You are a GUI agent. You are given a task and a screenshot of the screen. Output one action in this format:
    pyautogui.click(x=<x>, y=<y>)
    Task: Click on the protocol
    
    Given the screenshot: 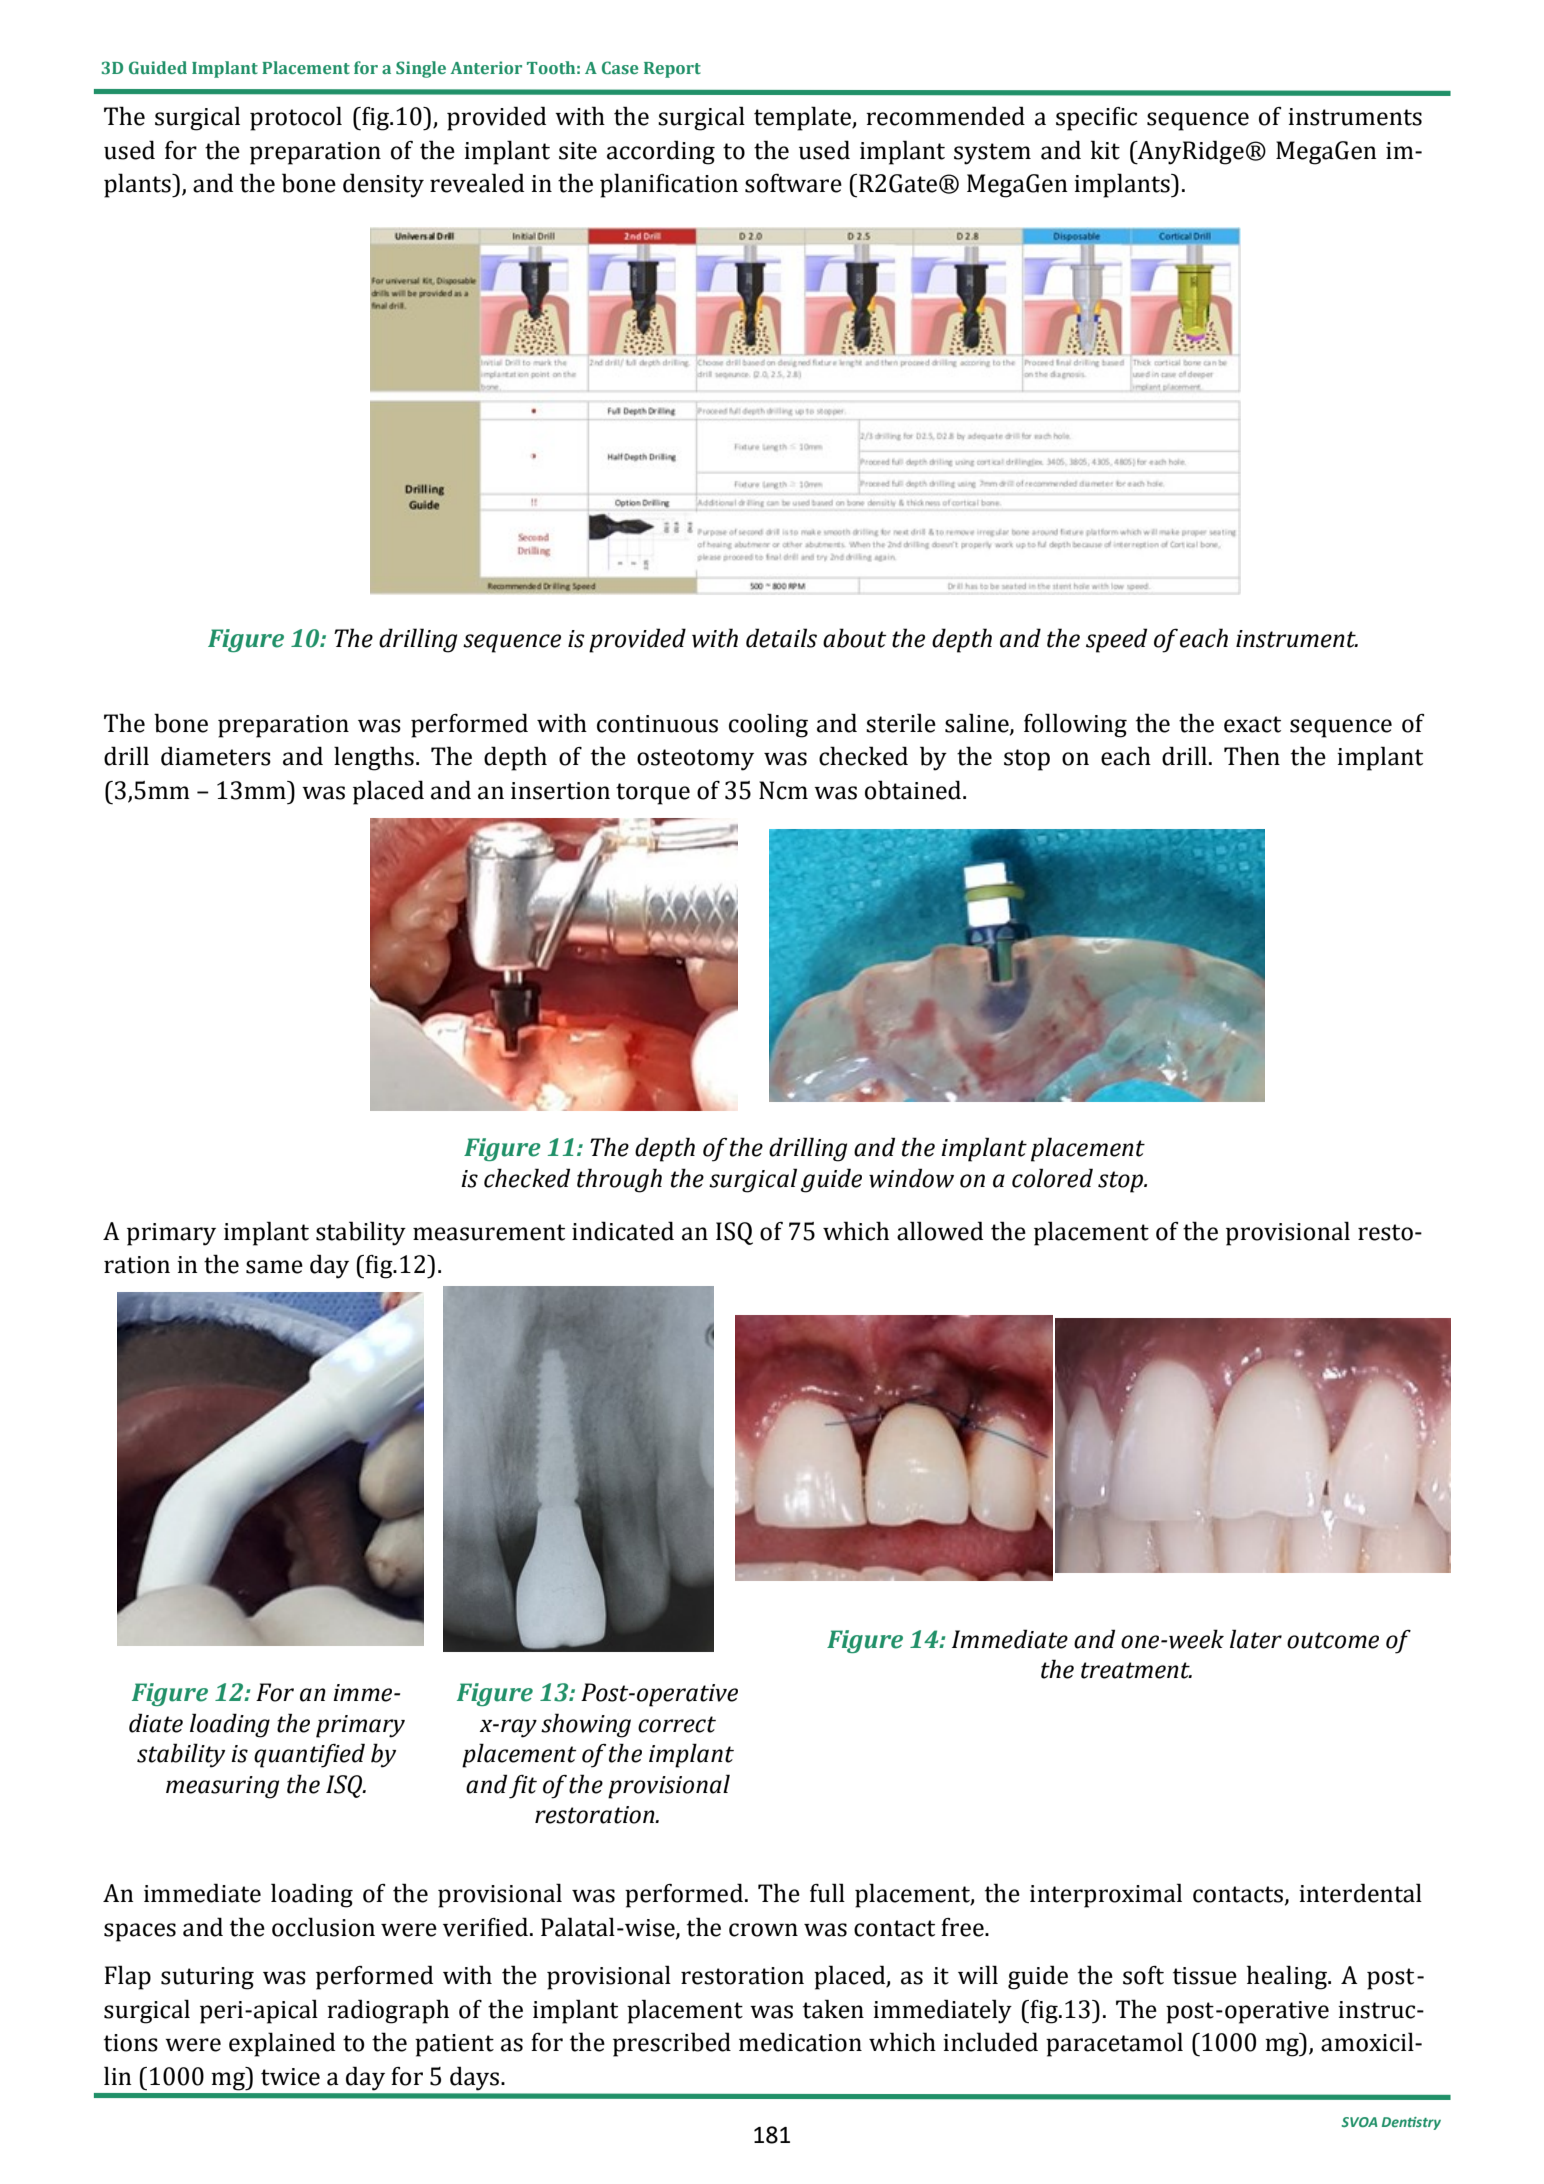 What is the action you would take?
    pyautogui.click(x=296, y=118)
